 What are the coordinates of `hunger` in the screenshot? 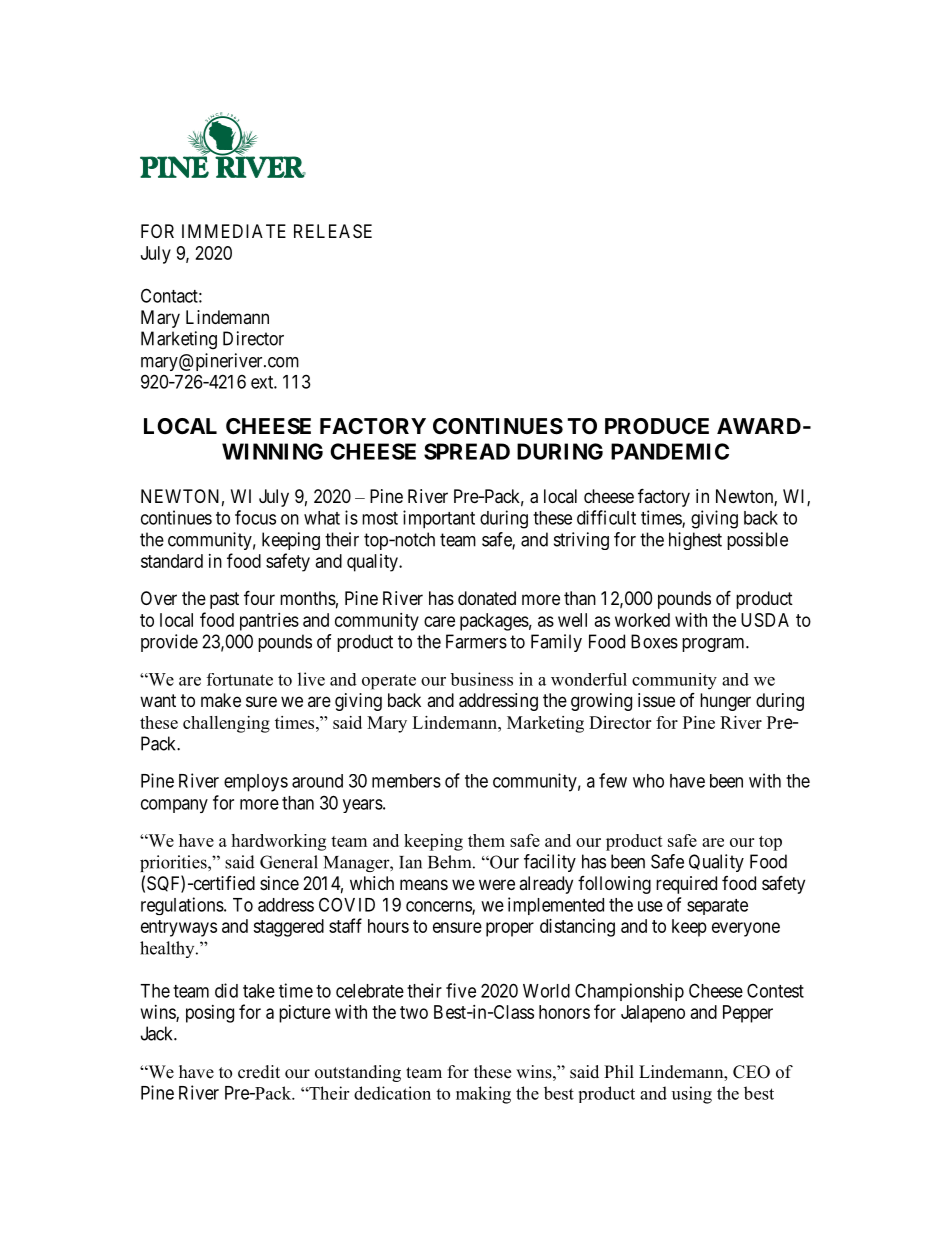 It's located at (725, 702).
